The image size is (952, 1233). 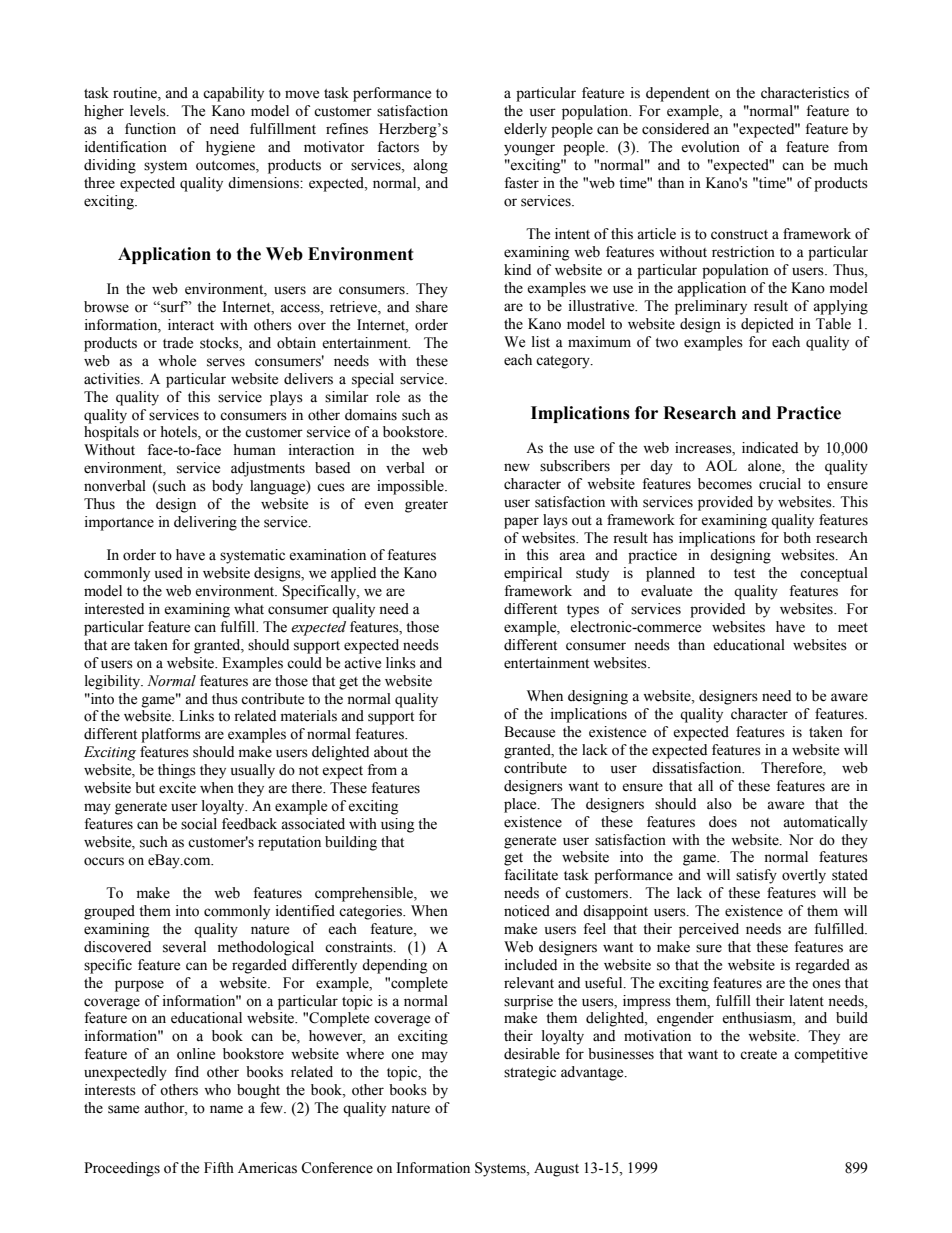 I want to click on evolution, so click(x=710, y=147).
